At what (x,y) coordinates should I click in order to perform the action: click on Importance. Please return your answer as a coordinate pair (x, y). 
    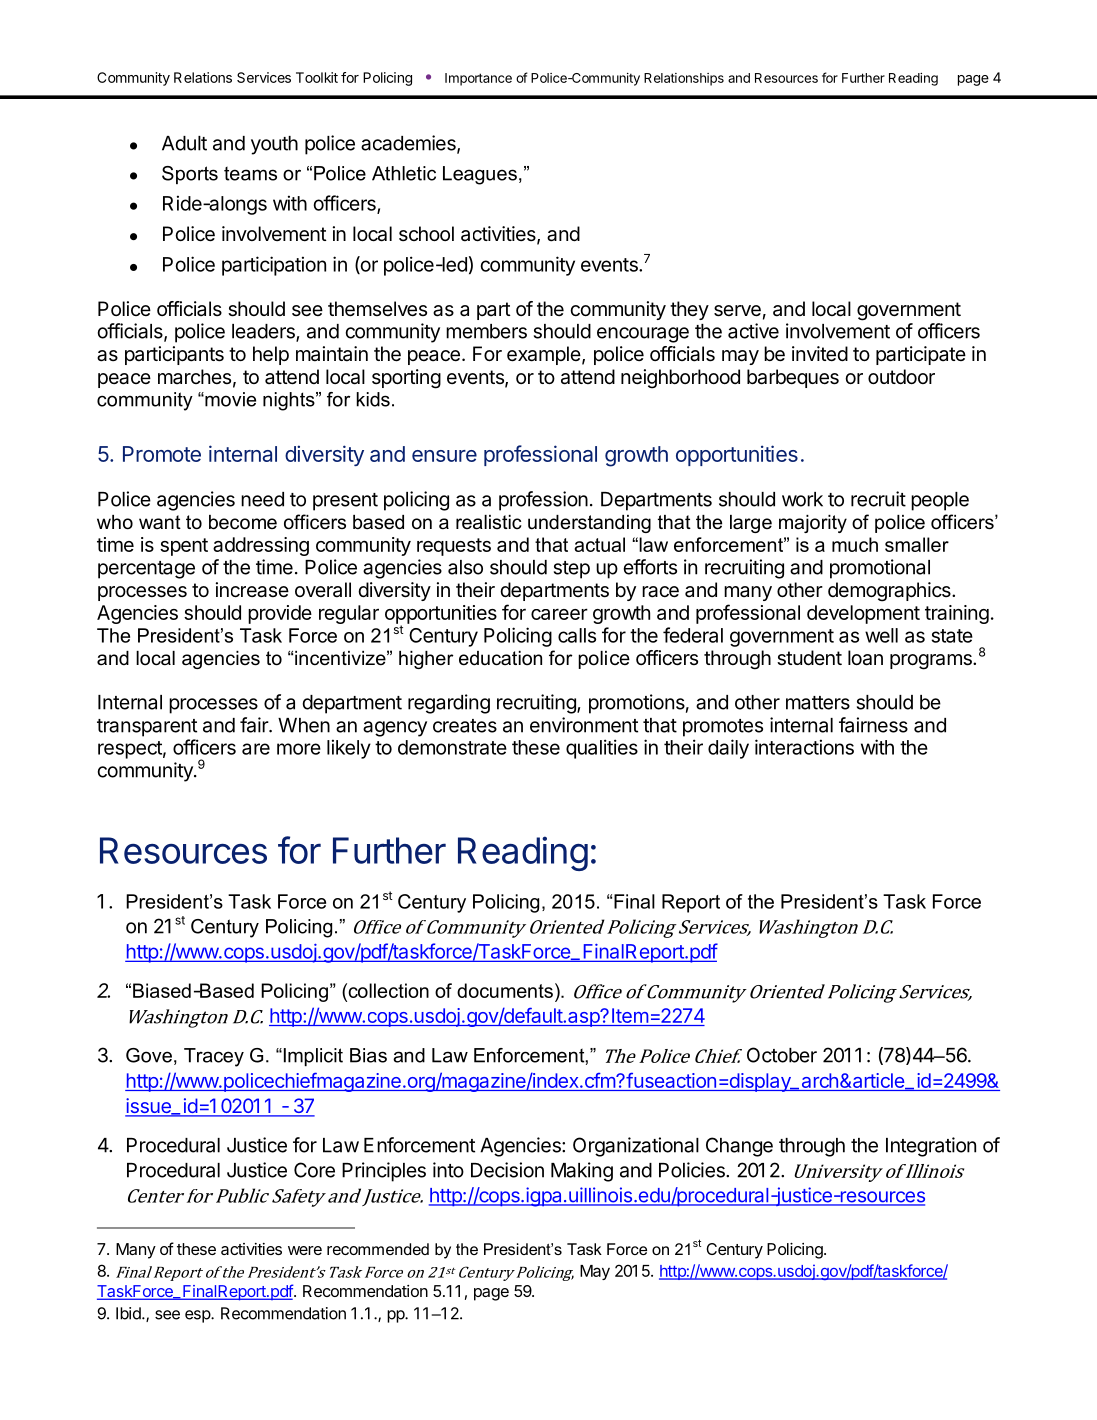
    Looking at the image, I should click on (478, 79).
